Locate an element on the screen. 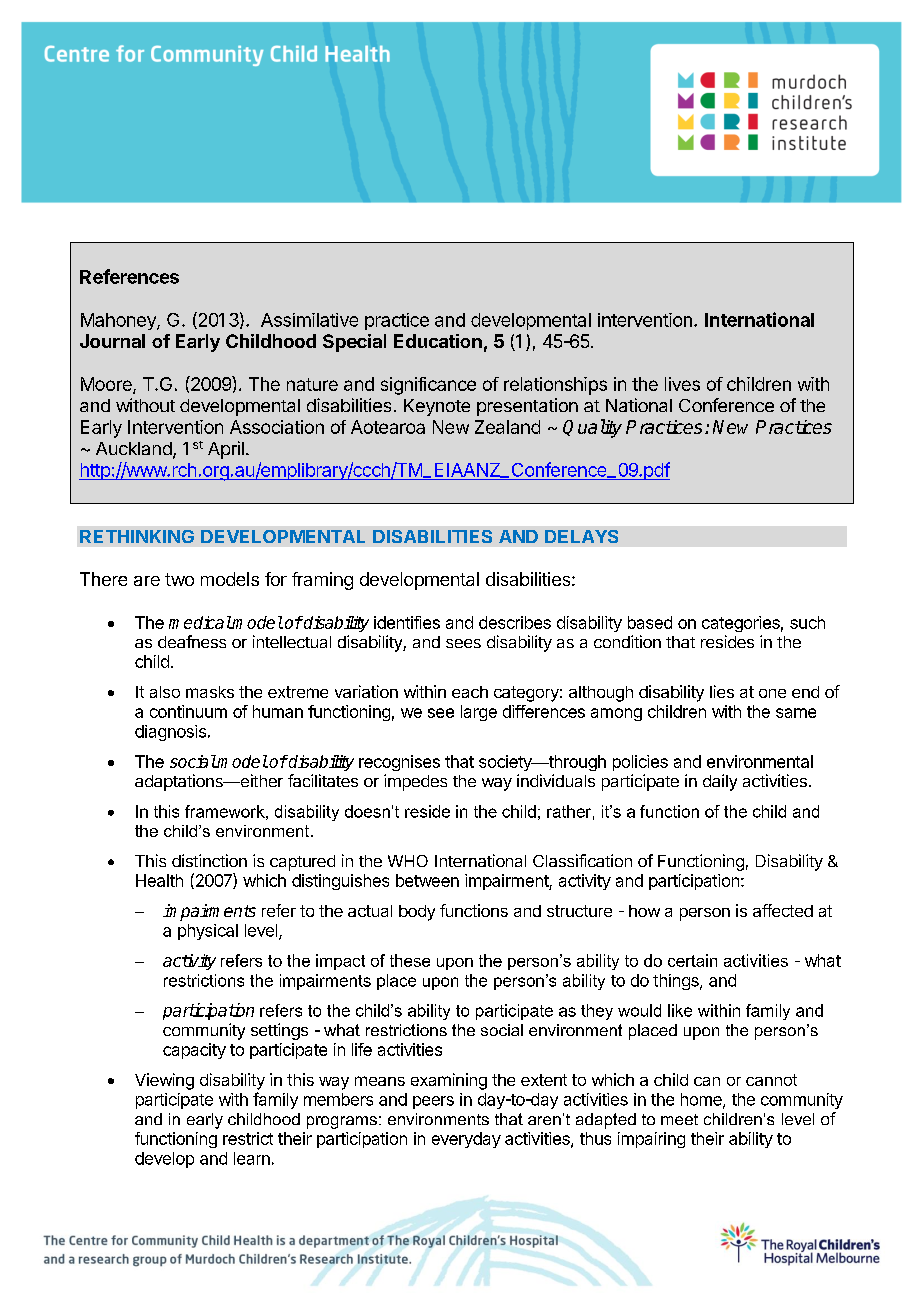  Education is located at coordinates (438, 341).
